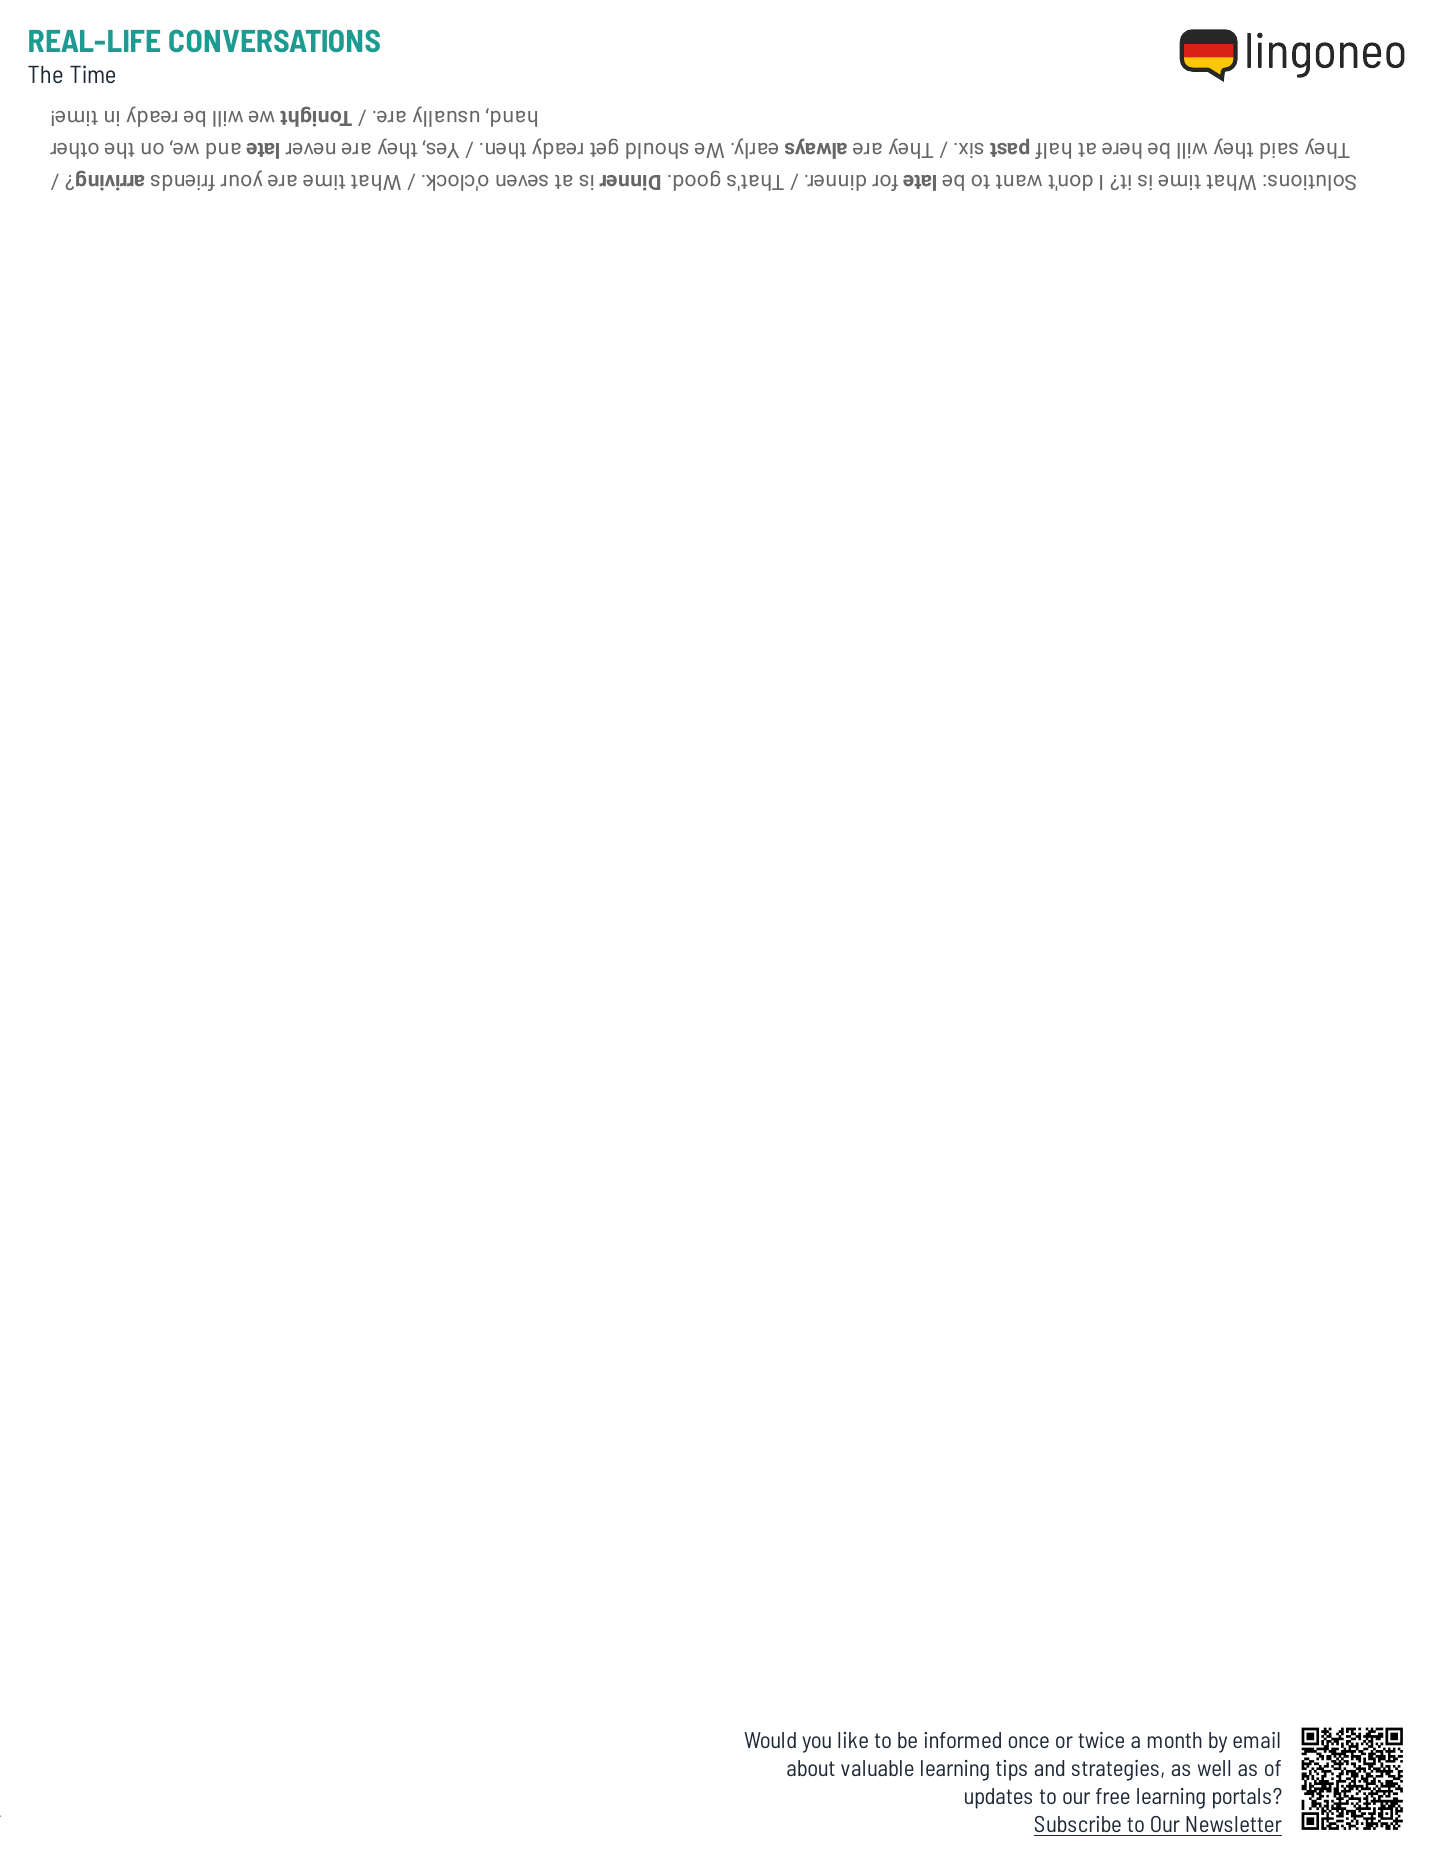 Image resolution: width=1432 pixels, height=1853 pixels. I want to click on CONVERSATIONS, so click(274, 40).
